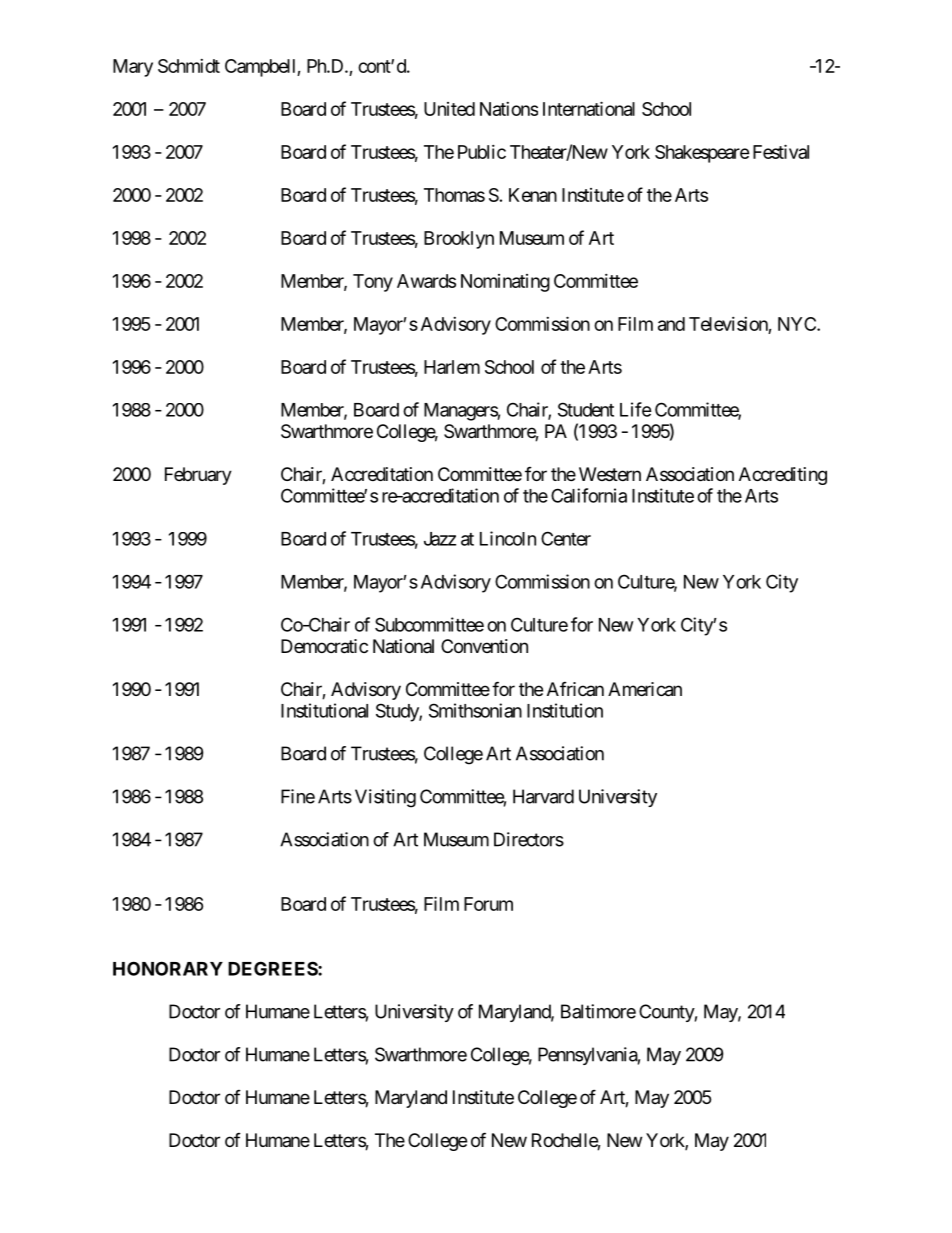 The height and width of the image is (1233, 952). What do you see at coordinates (449, 109) in the image?
I see `United` at bounding box center [449, 109].
